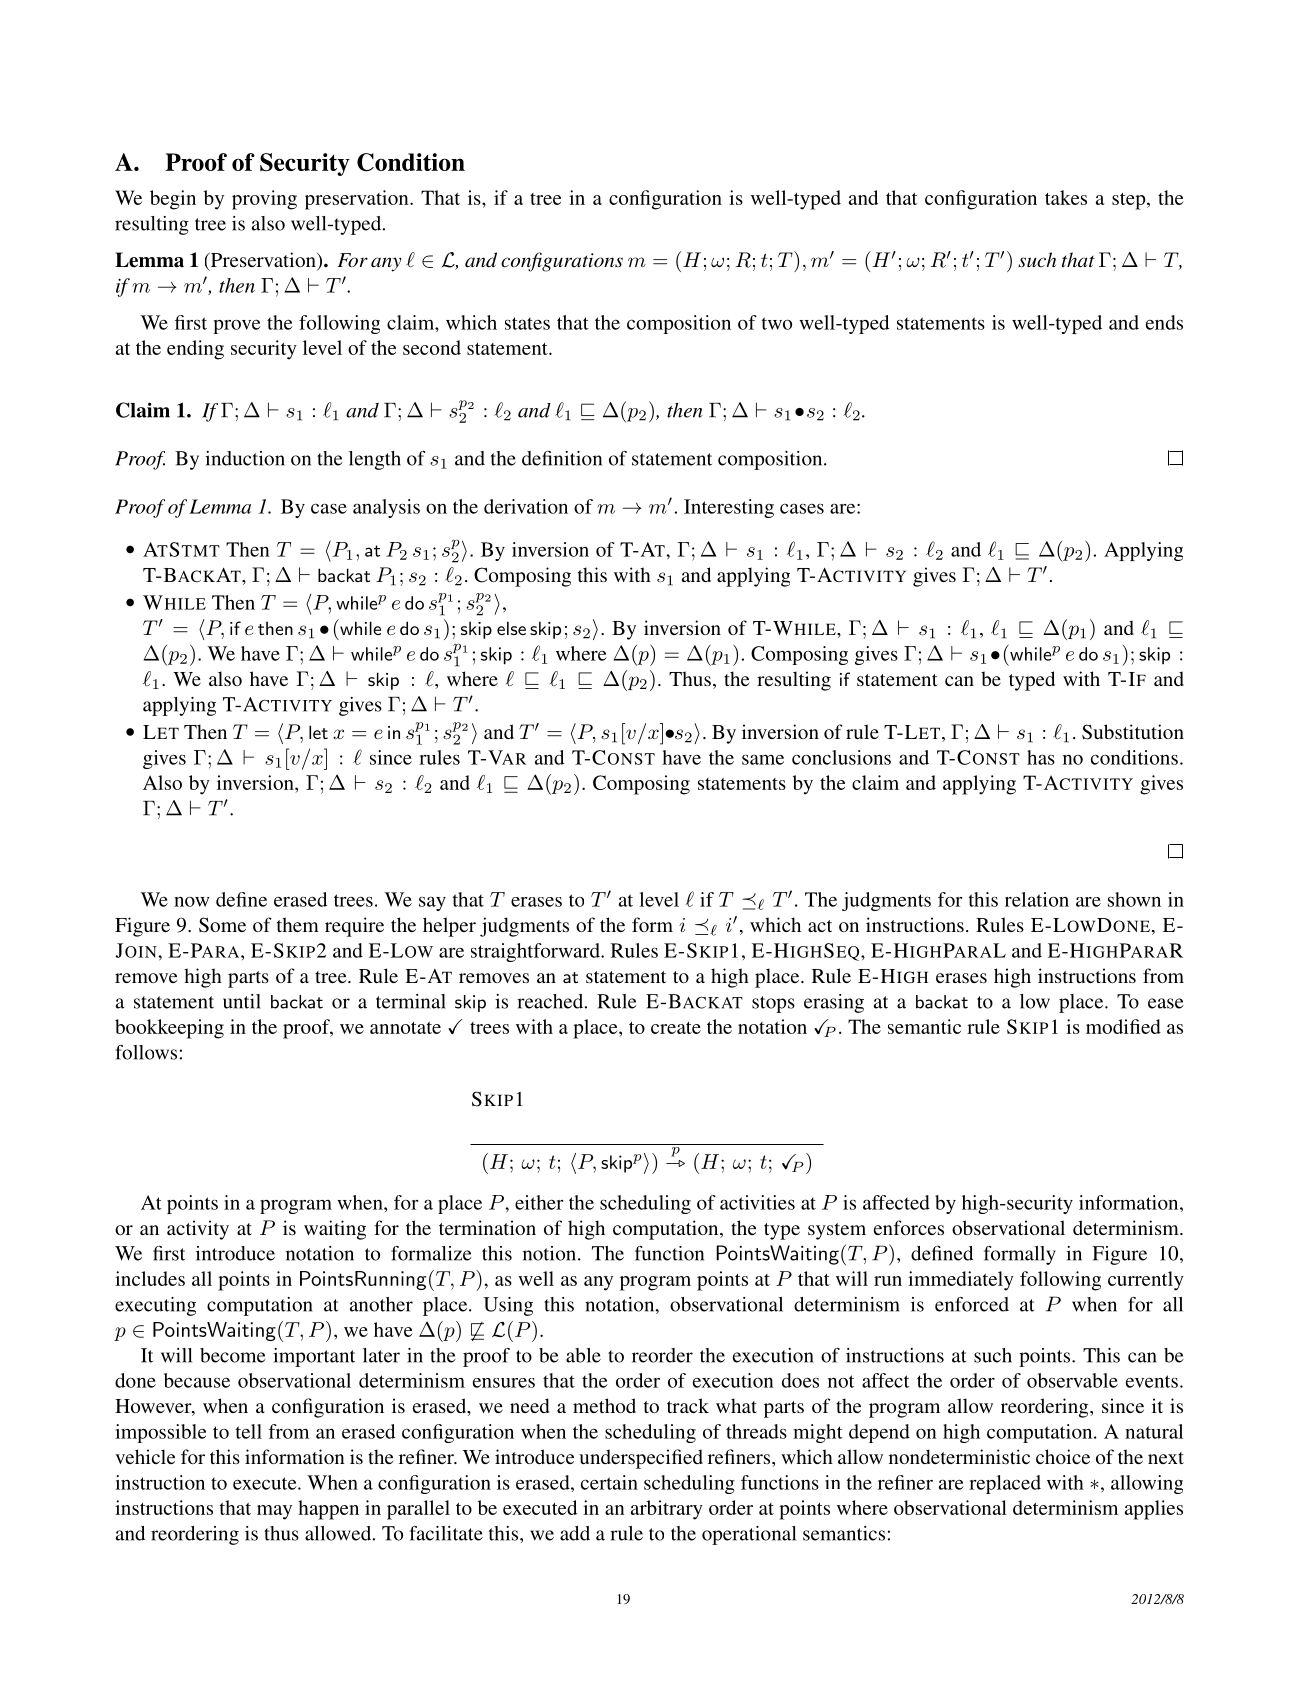  I want to click on choice, so click(1063, 1456).
